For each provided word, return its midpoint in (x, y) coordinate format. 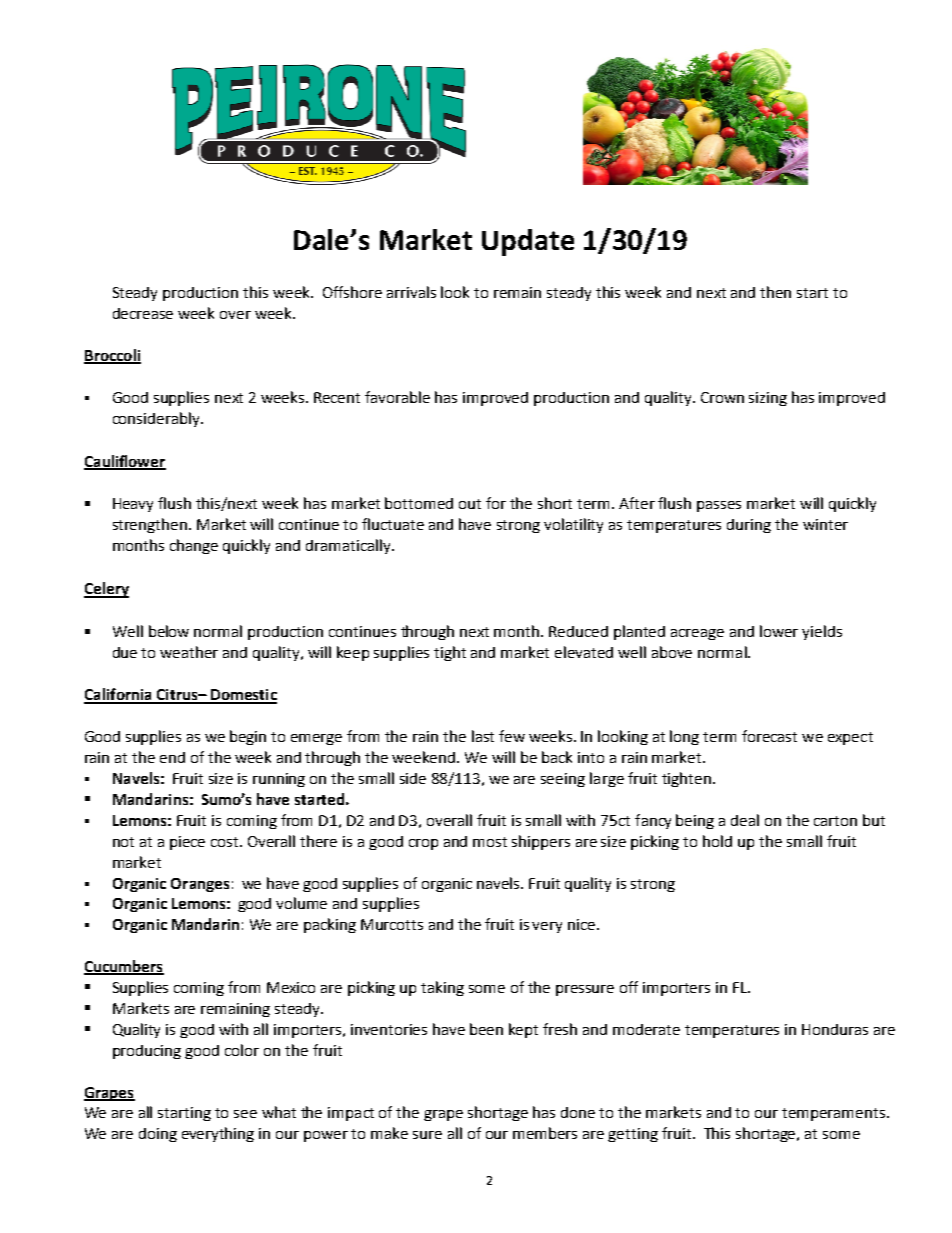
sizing (768, 399)
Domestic (243, 696)
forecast (769, 736)
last (483, 736)
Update (528, 242)
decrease (143, 313)
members (545, 1133)
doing (158, 1135)
